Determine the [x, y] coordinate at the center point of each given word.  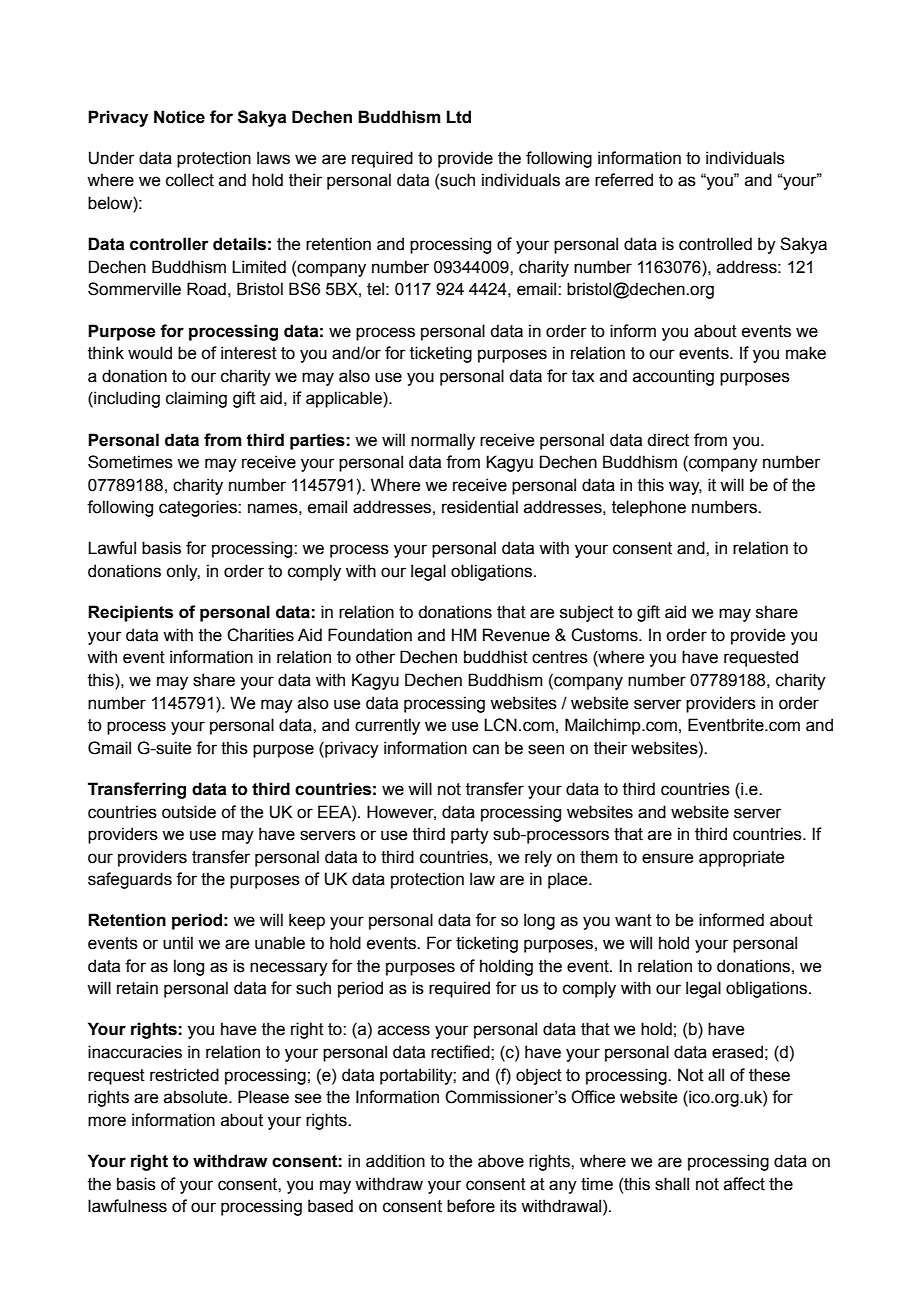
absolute [197, 1097]
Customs [605, 635]
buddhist [496, 657]
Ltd [459, 117]
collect [190, 180]
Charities [260, 635]
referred [624, 180]
